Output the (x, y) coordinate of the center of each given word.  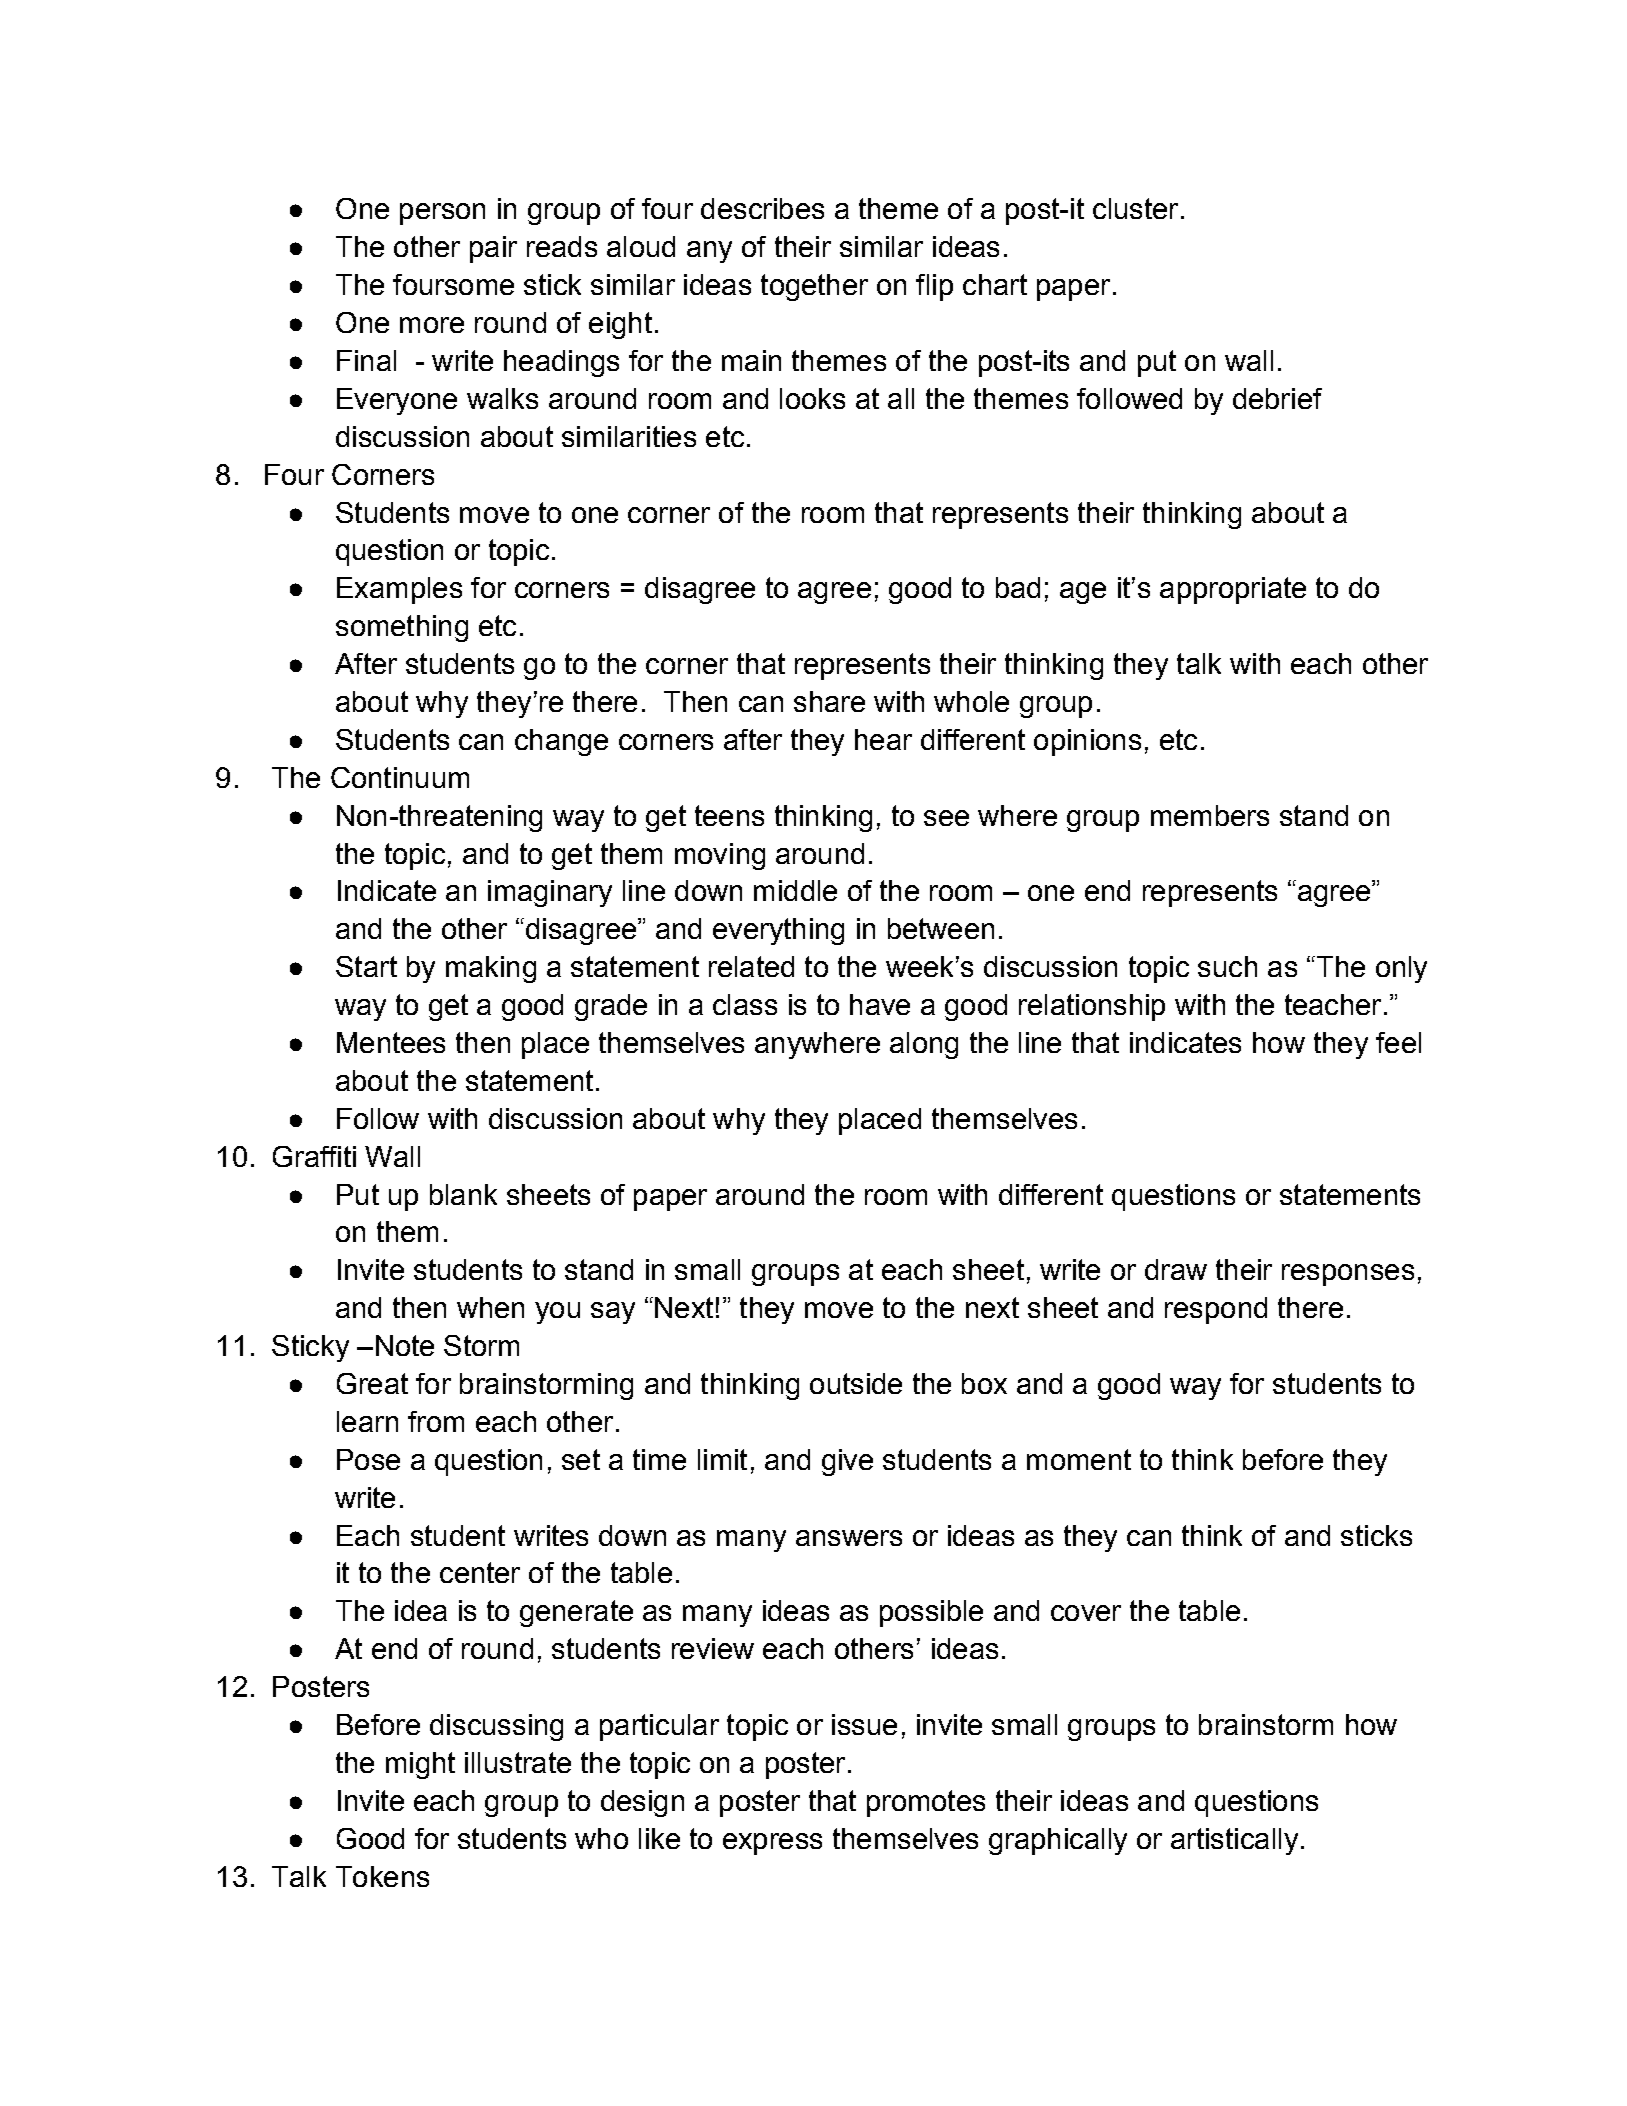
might (420, 1765)
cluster (1135, 208)
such (1227, 966)
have (880, 1004)
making (491, 969)
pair (493, 249)
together (814, 287)
